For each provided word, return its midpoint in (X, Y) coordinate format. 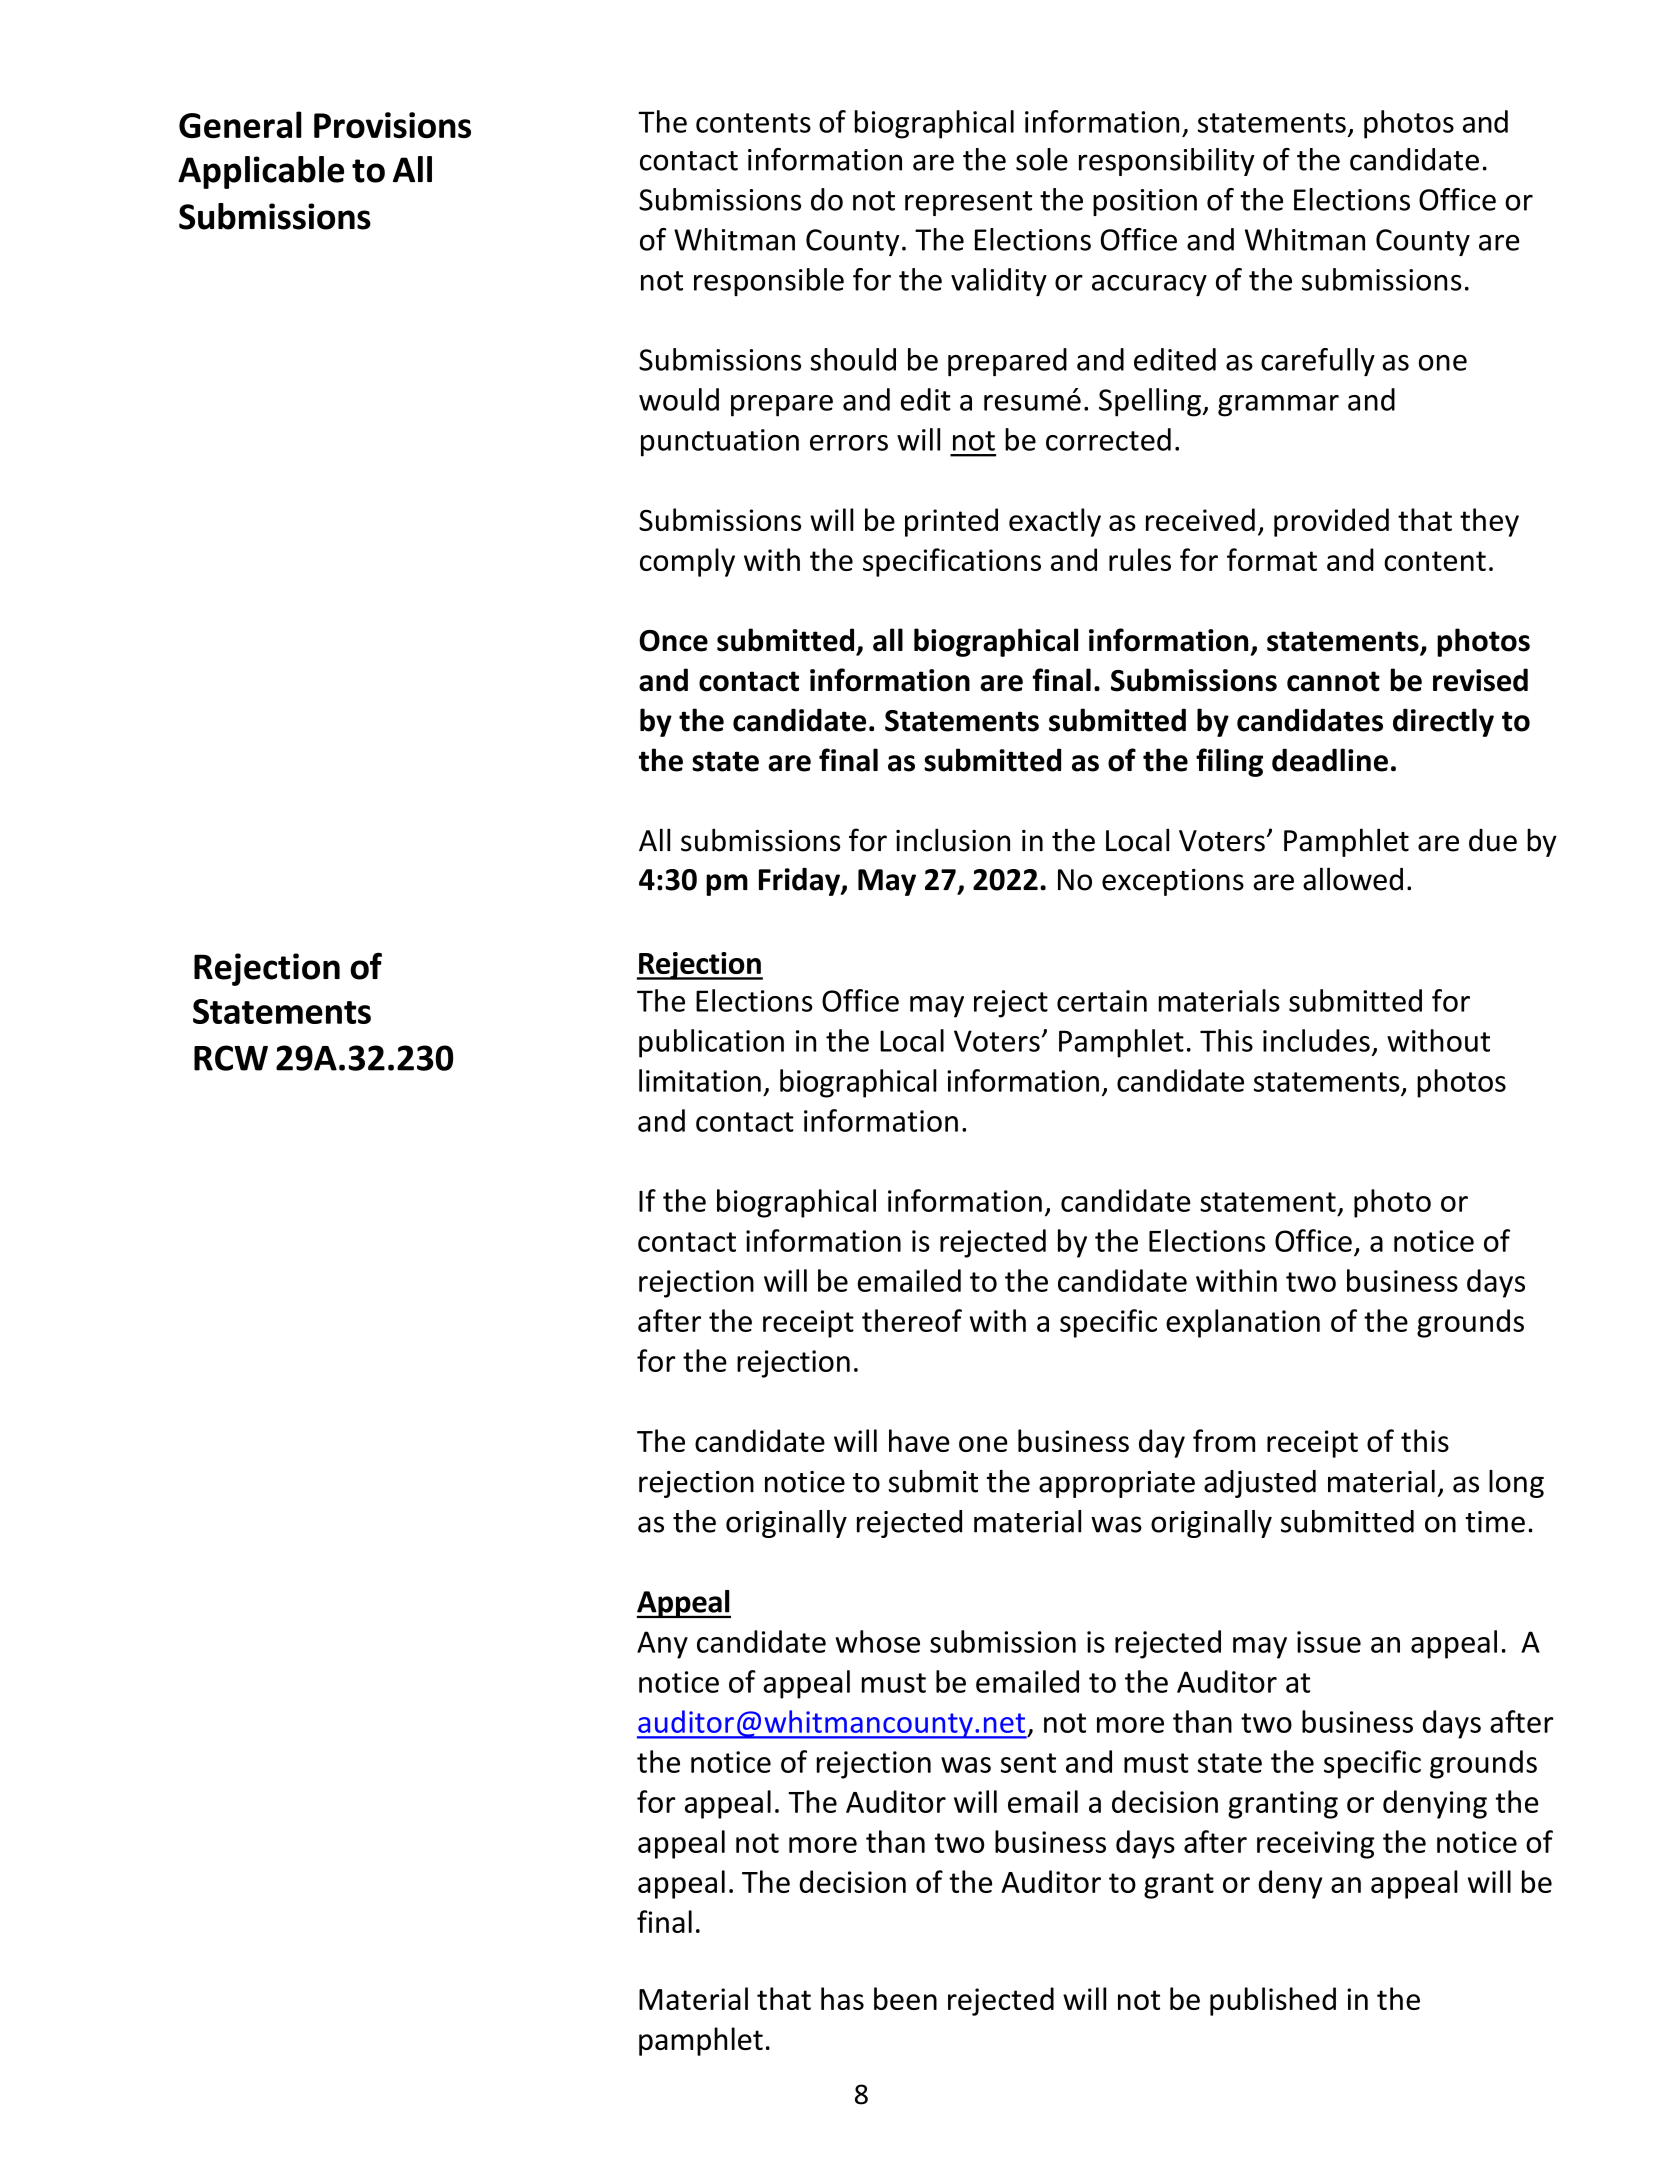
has (842, 1998)
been (905, 1998)
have (919, 1440)
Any (662, 1645)
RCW (231, 1058)
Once (673, 641)
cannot (1333, 681)
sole (1042, 159)
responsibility (1167, 162)
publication (711, 1043)
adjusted (1260, 1484)
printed (951, 522)
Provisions (392, 125)
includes (1316, 1040)
